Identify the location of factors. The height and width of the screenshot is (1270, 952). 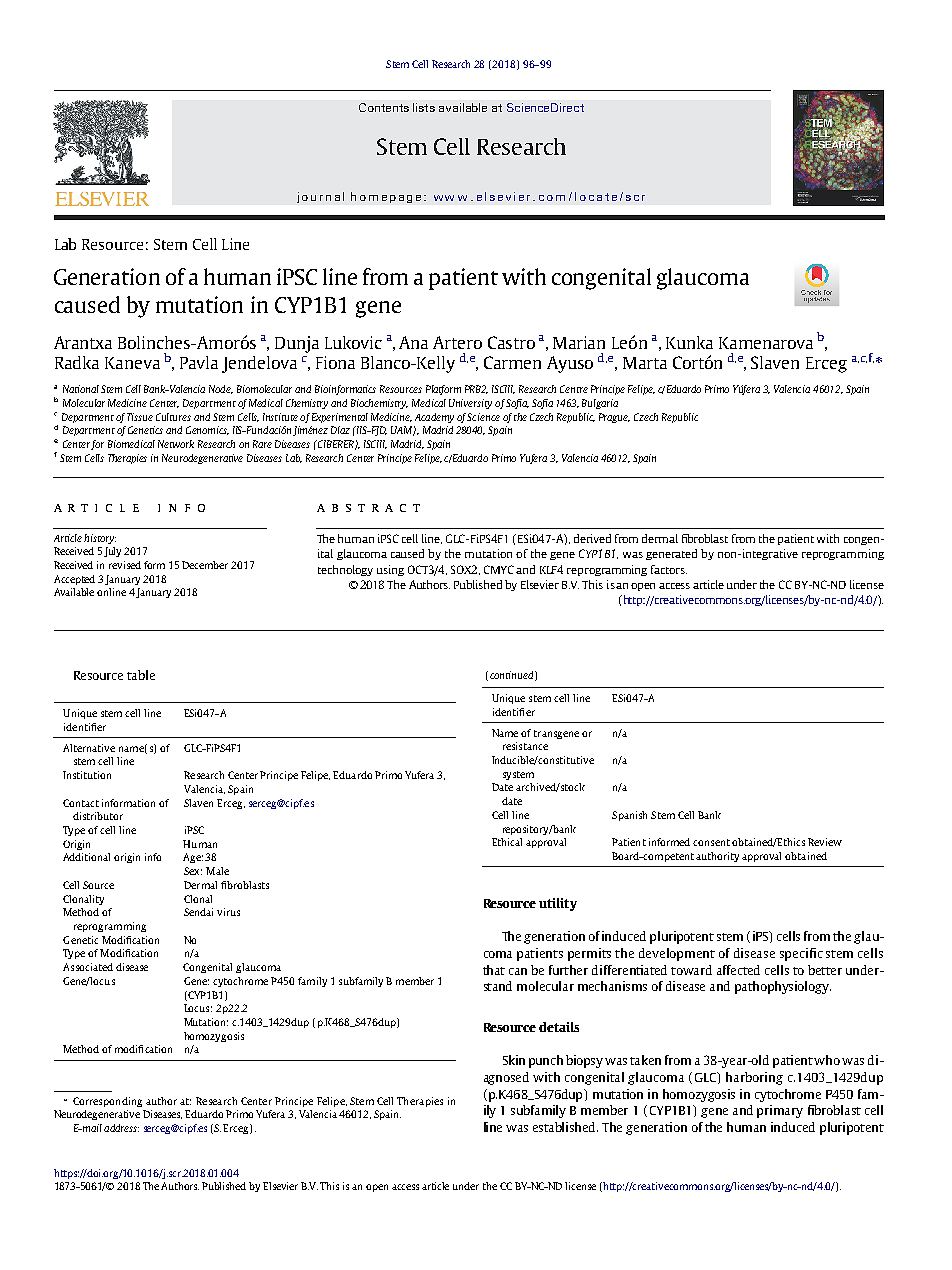
(669, 569).
